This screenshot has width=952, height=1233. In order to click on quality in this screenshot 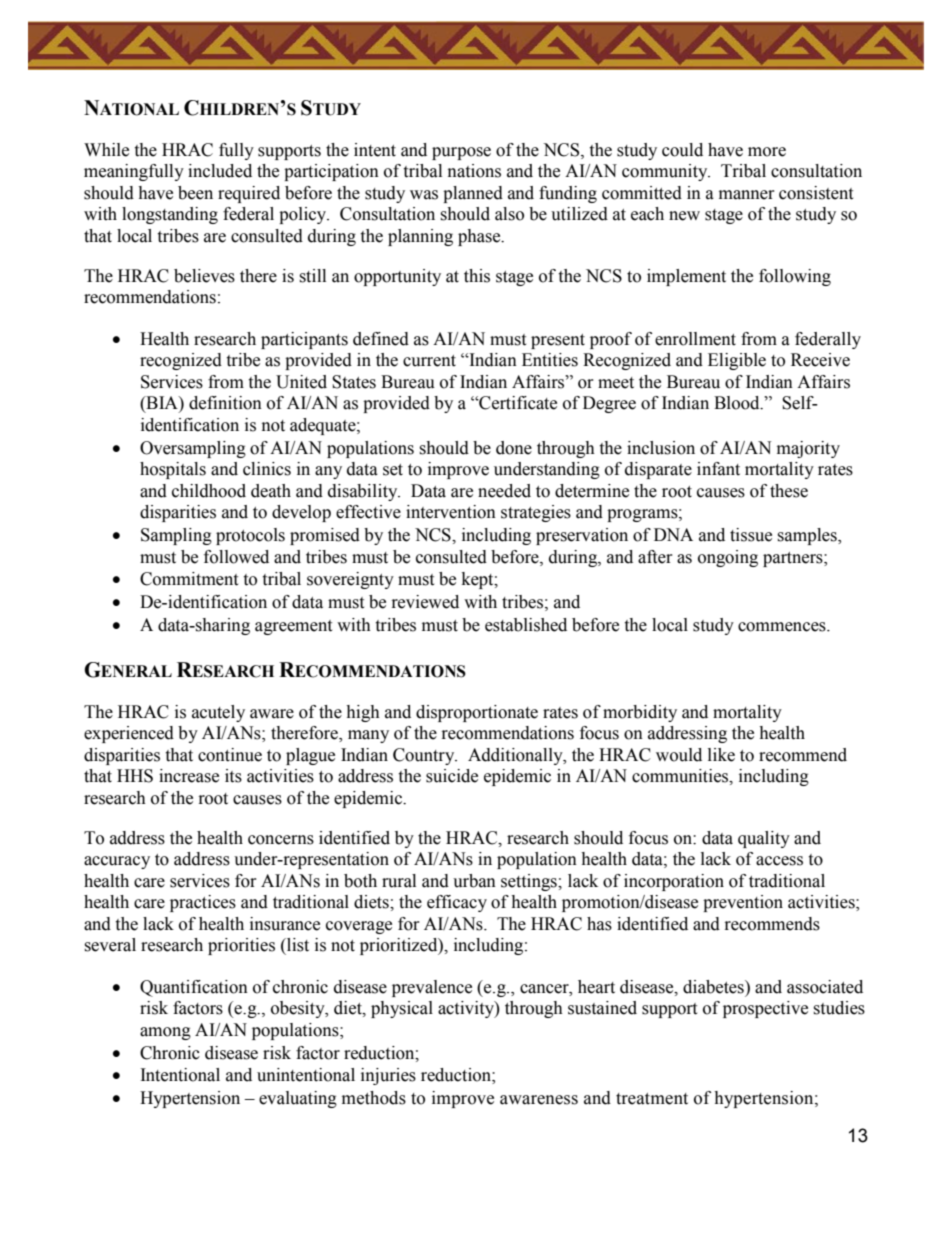, I will do `click(764, 839)`.
